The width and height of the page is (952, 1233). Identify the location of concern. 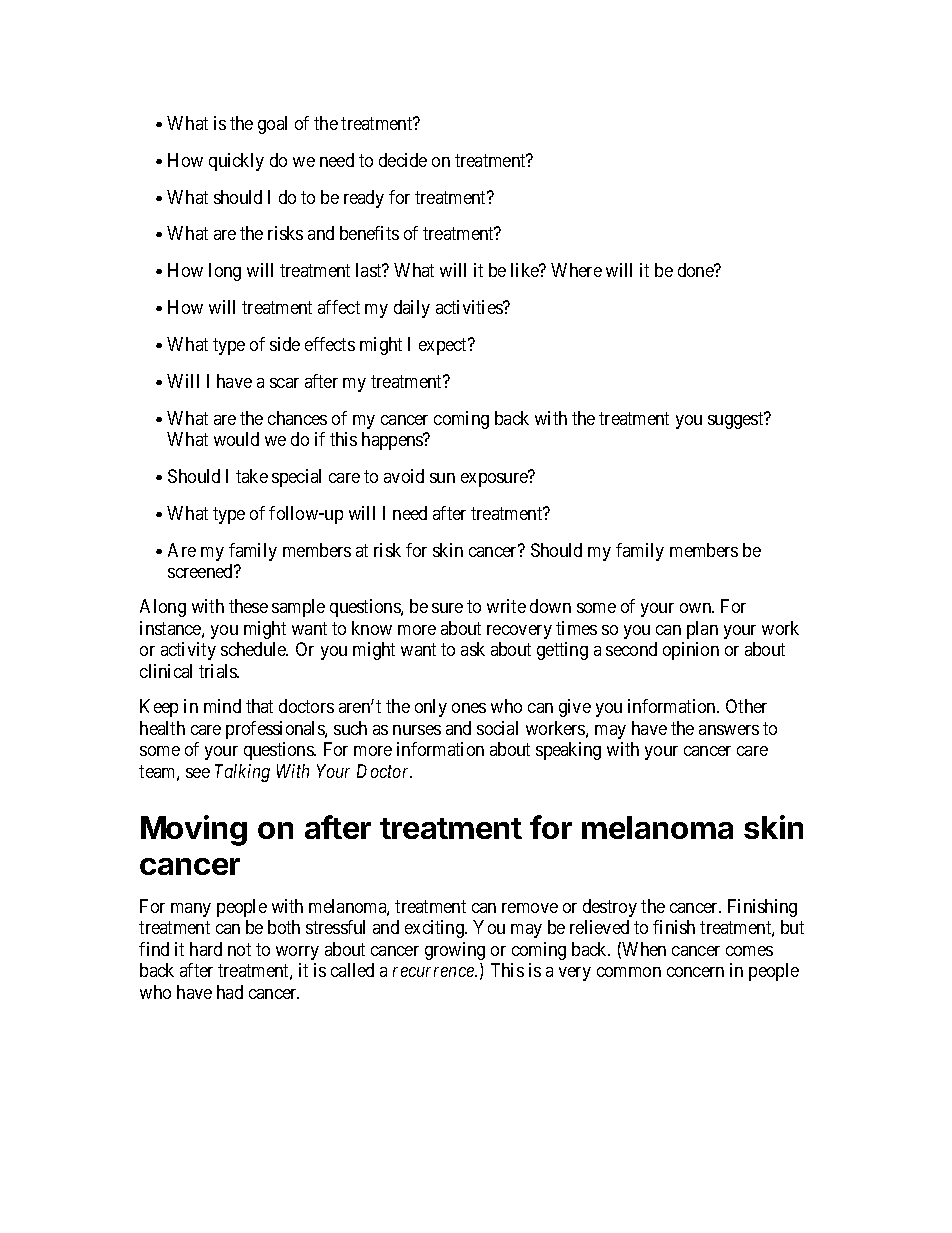
(695, 972).
